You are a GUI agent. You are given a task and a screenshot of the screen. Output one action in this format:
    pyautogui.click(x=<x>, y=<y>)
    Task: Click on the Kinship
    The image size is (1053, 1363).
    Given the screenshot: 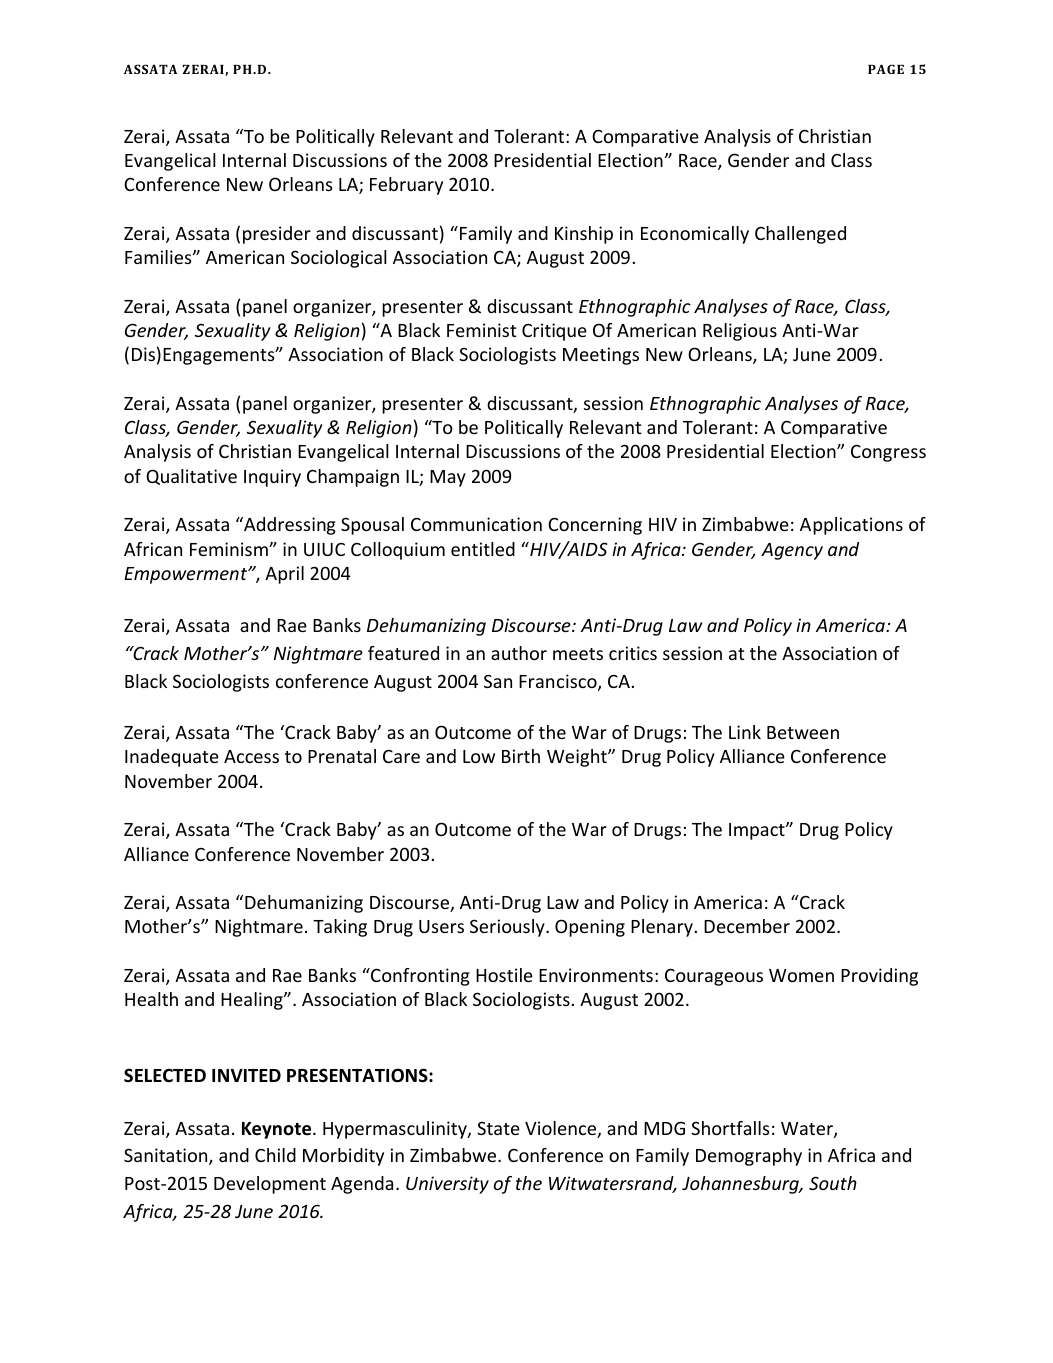 What is the action you would take?
    pyautogui.click(x=584, y=235)
